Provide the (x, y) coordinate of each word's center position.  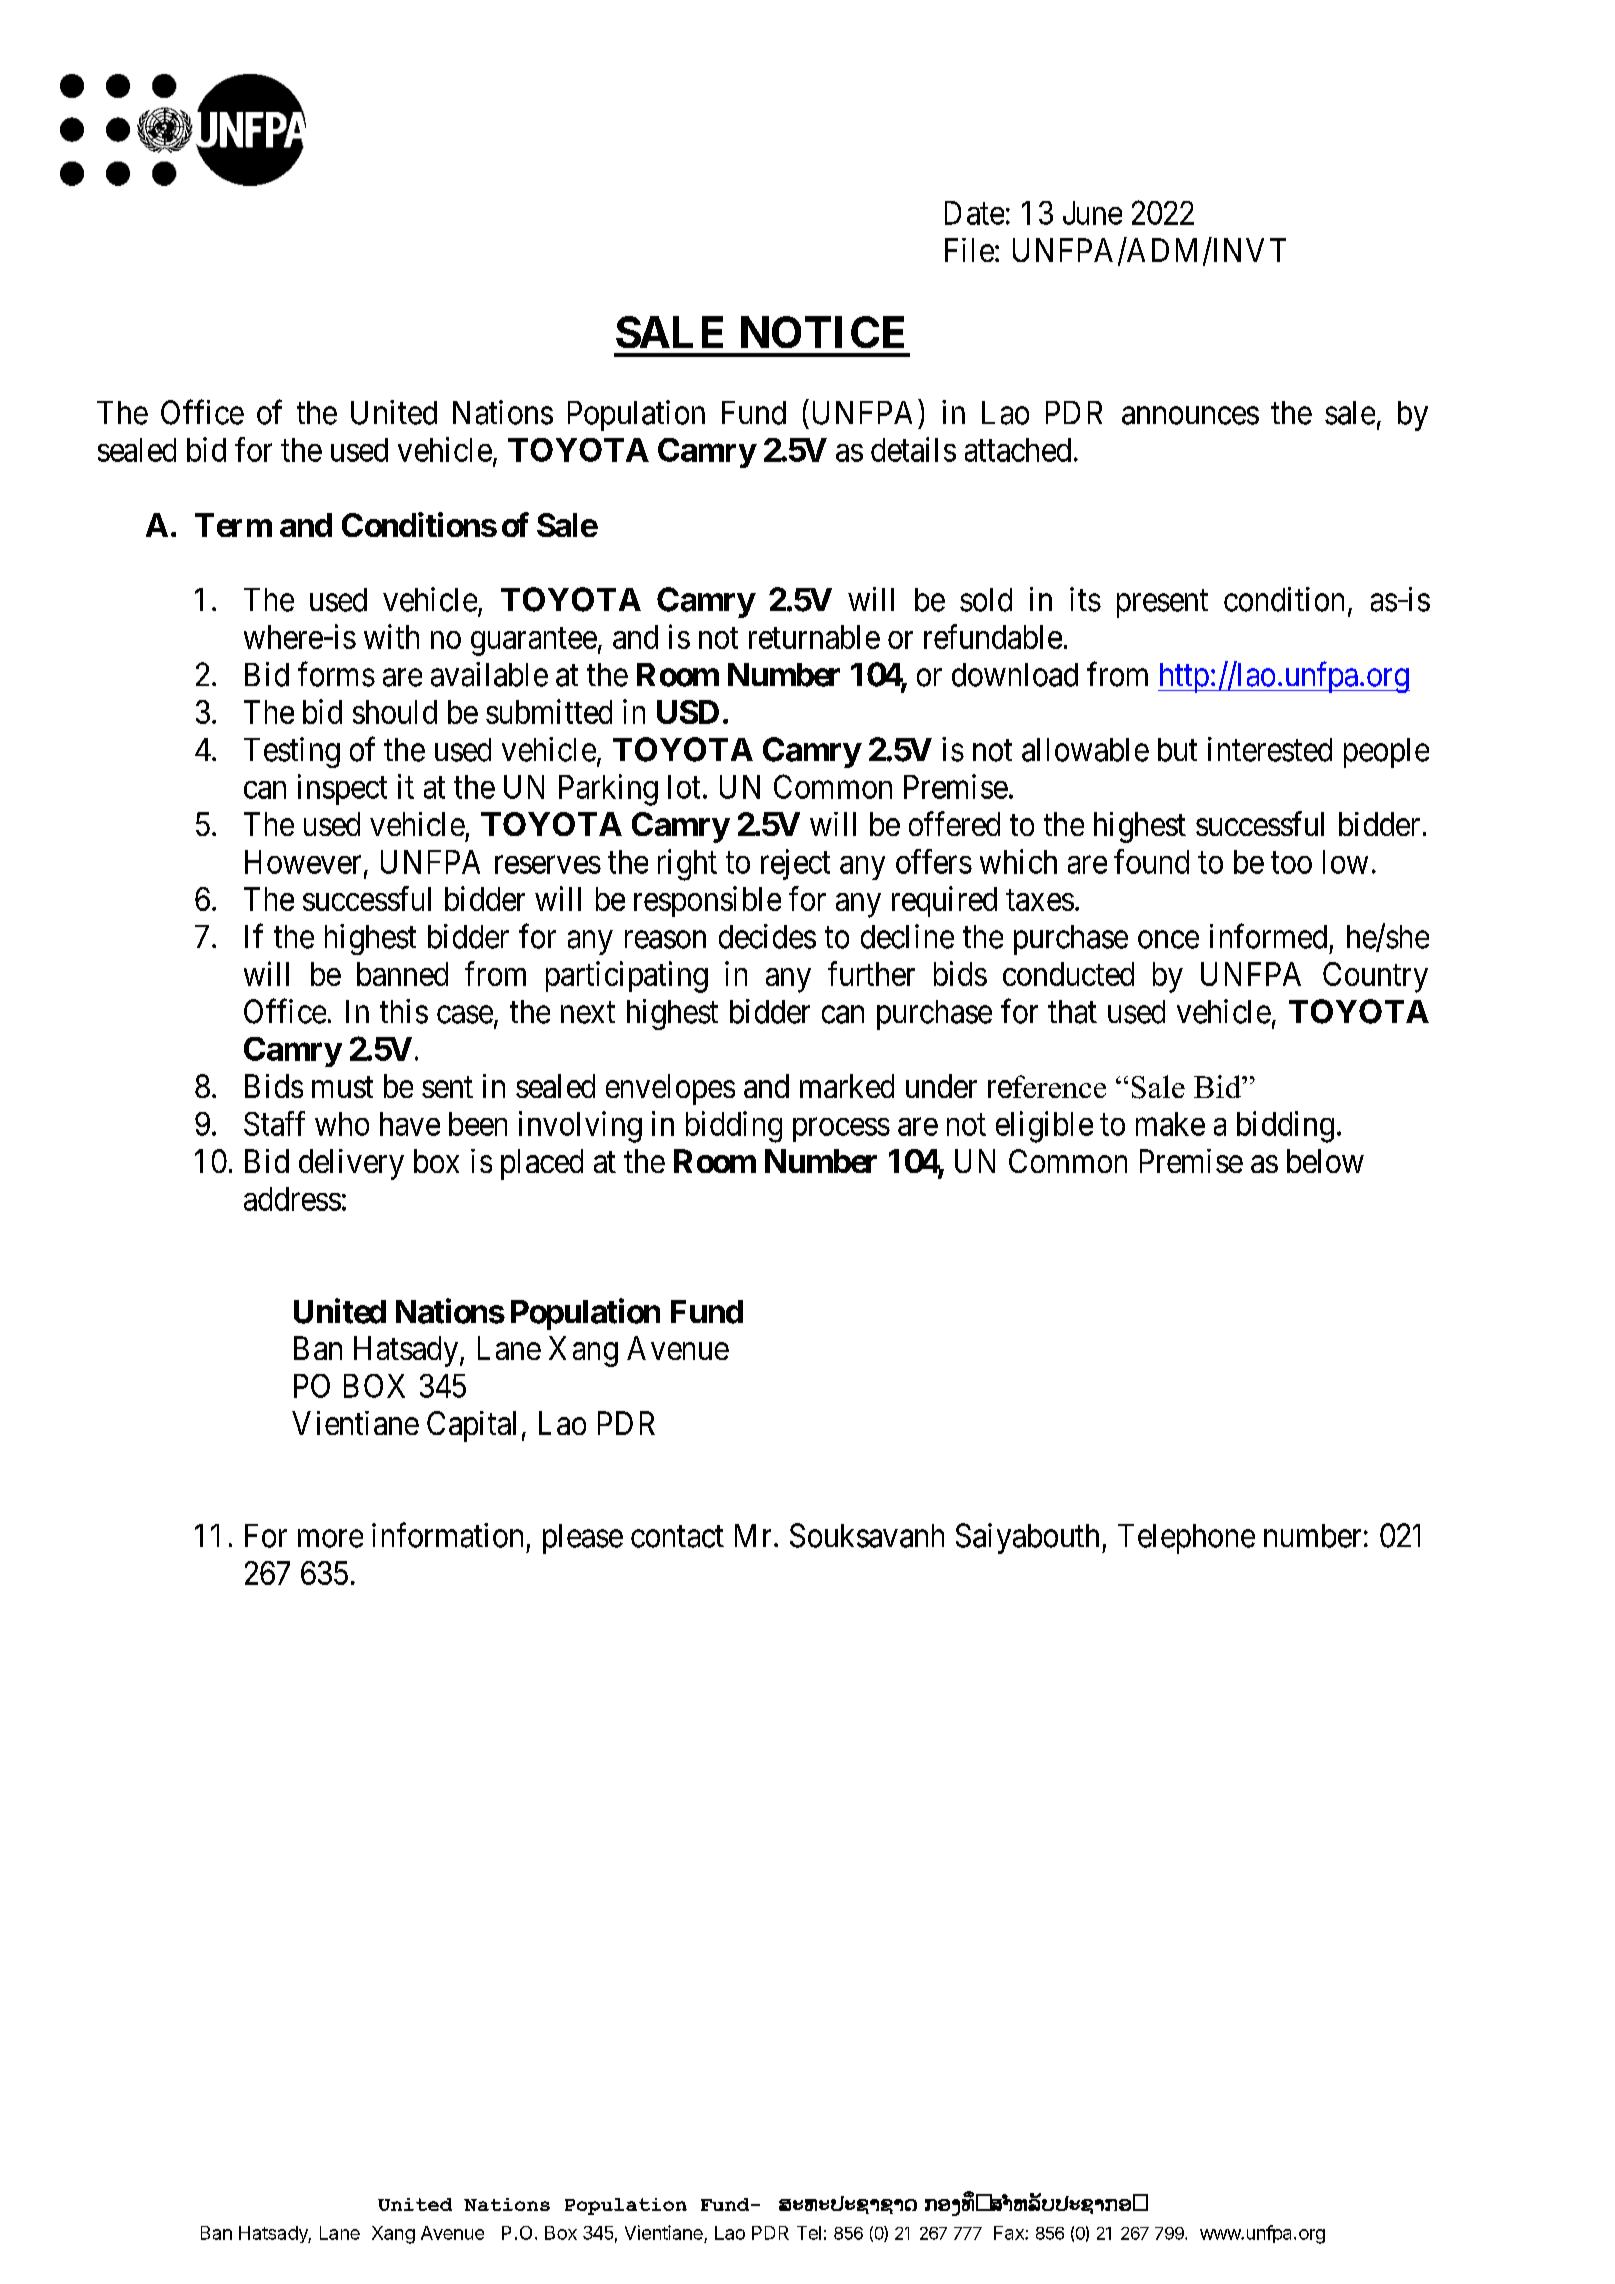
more (330, 1539)
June (1092, 213)
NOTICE (822, 332)
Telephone (1186, 1539)
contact (677, 1537)
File (969, 250)
